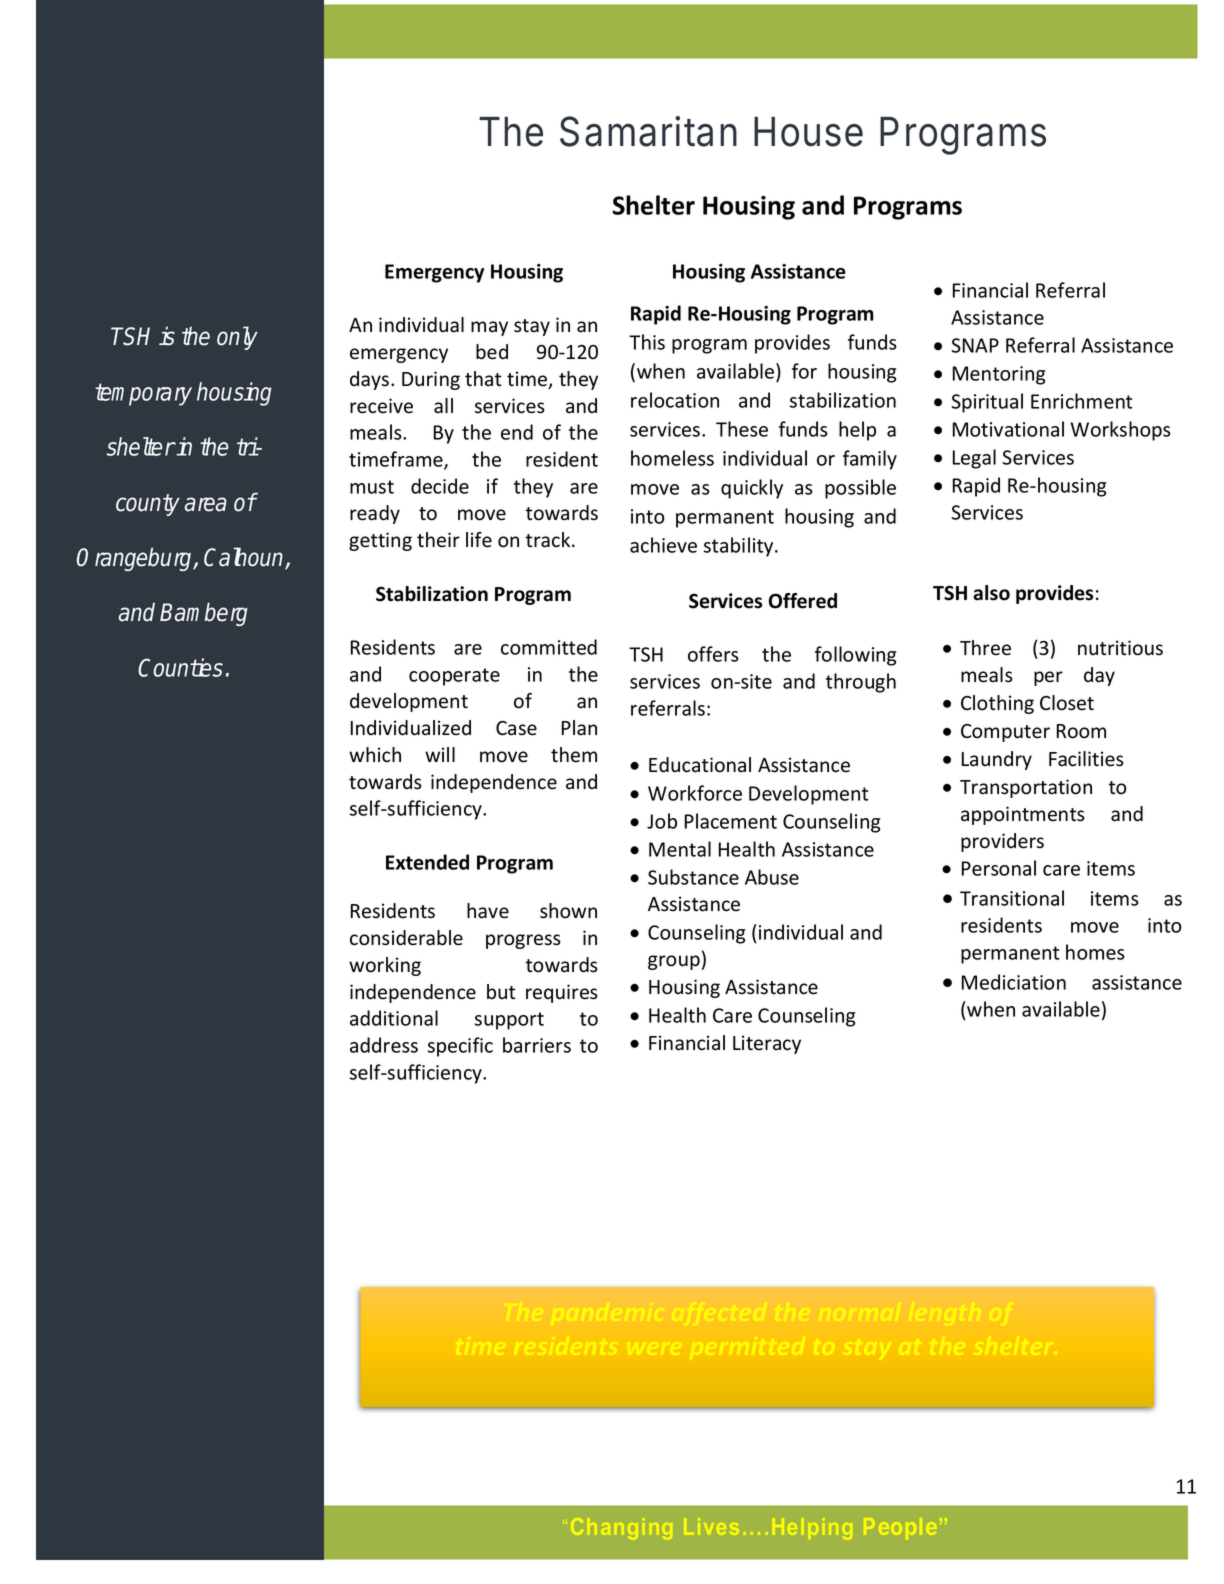  I want to click on homes, so click(1095, 952).
